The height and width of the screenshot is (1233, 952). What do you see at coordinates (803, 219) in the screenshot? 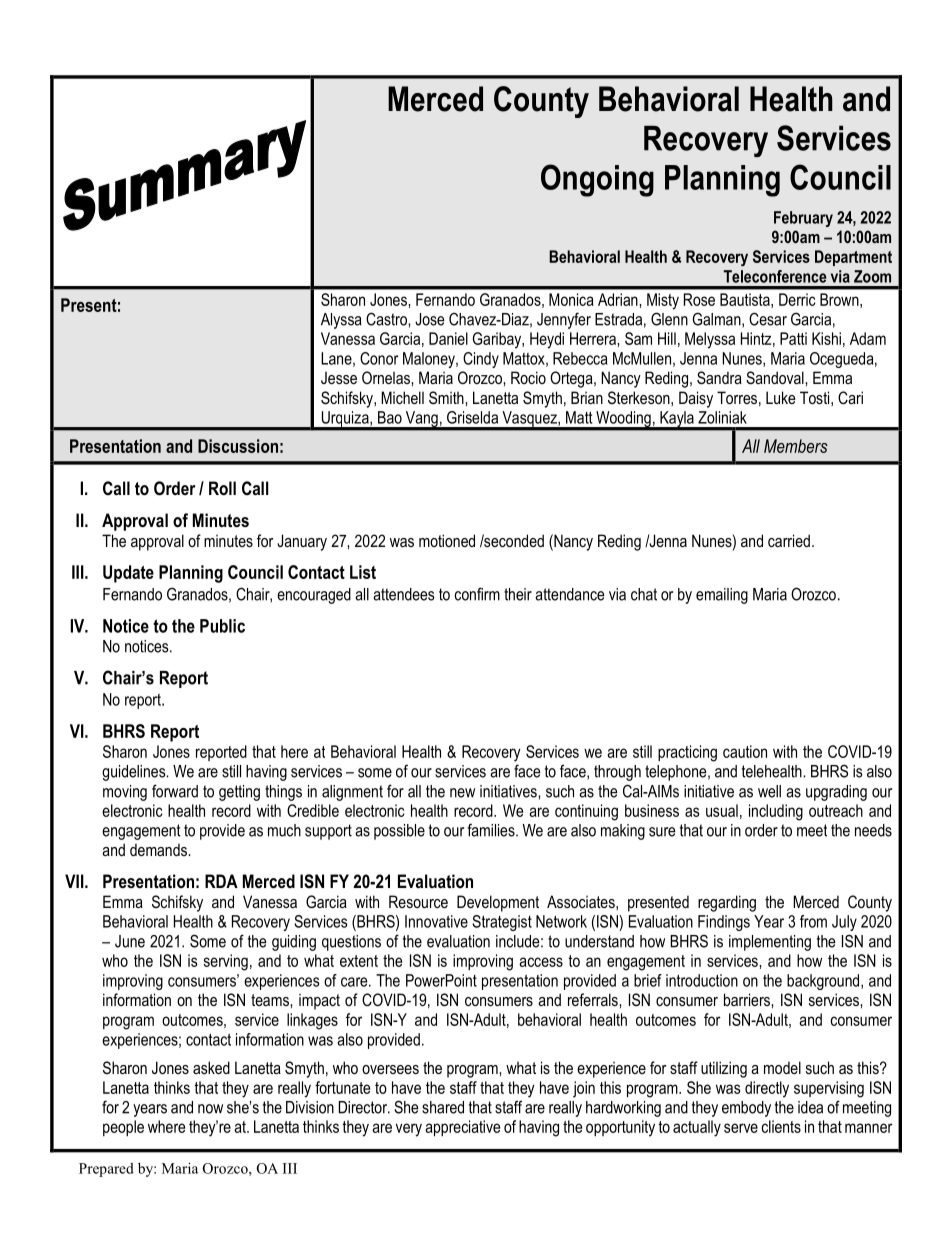
I see `February` at bounding box center [803, 219].
